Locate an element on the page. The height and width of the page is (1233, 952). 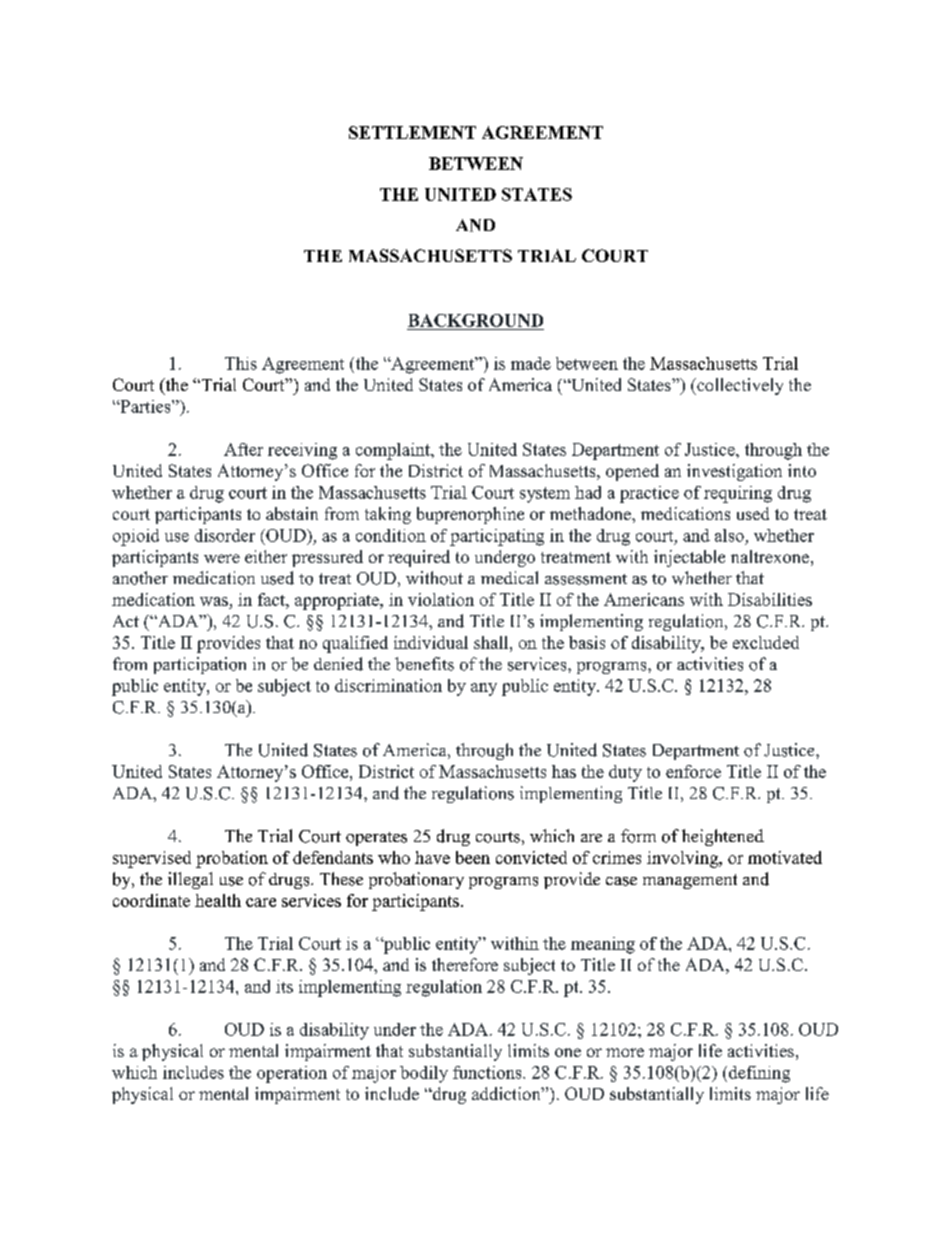
Disabilities is located at coordinates (770, 599).
